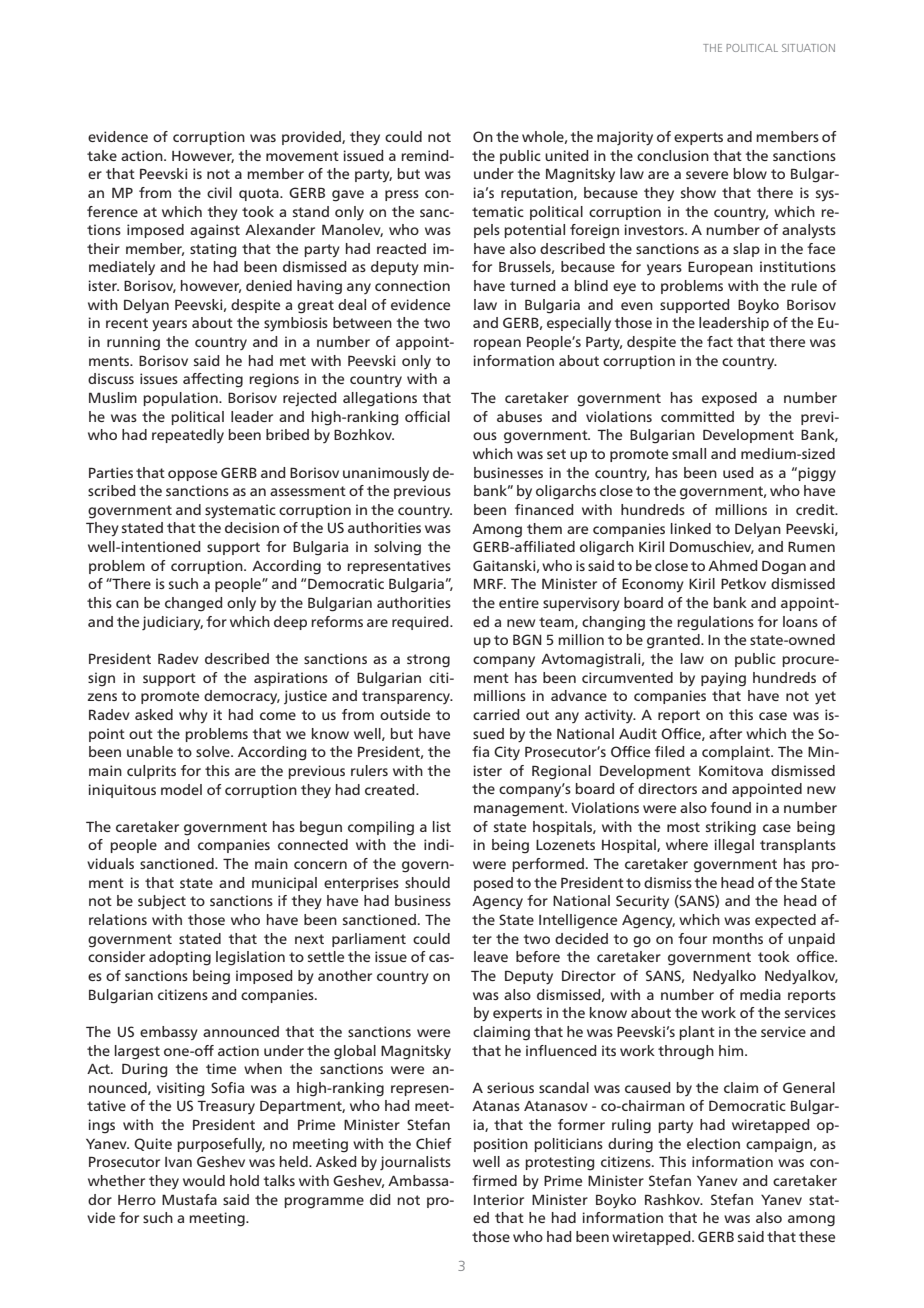 The width and height of the screenshot is (924, 1308). I want to click on united, so click(567, 155).
